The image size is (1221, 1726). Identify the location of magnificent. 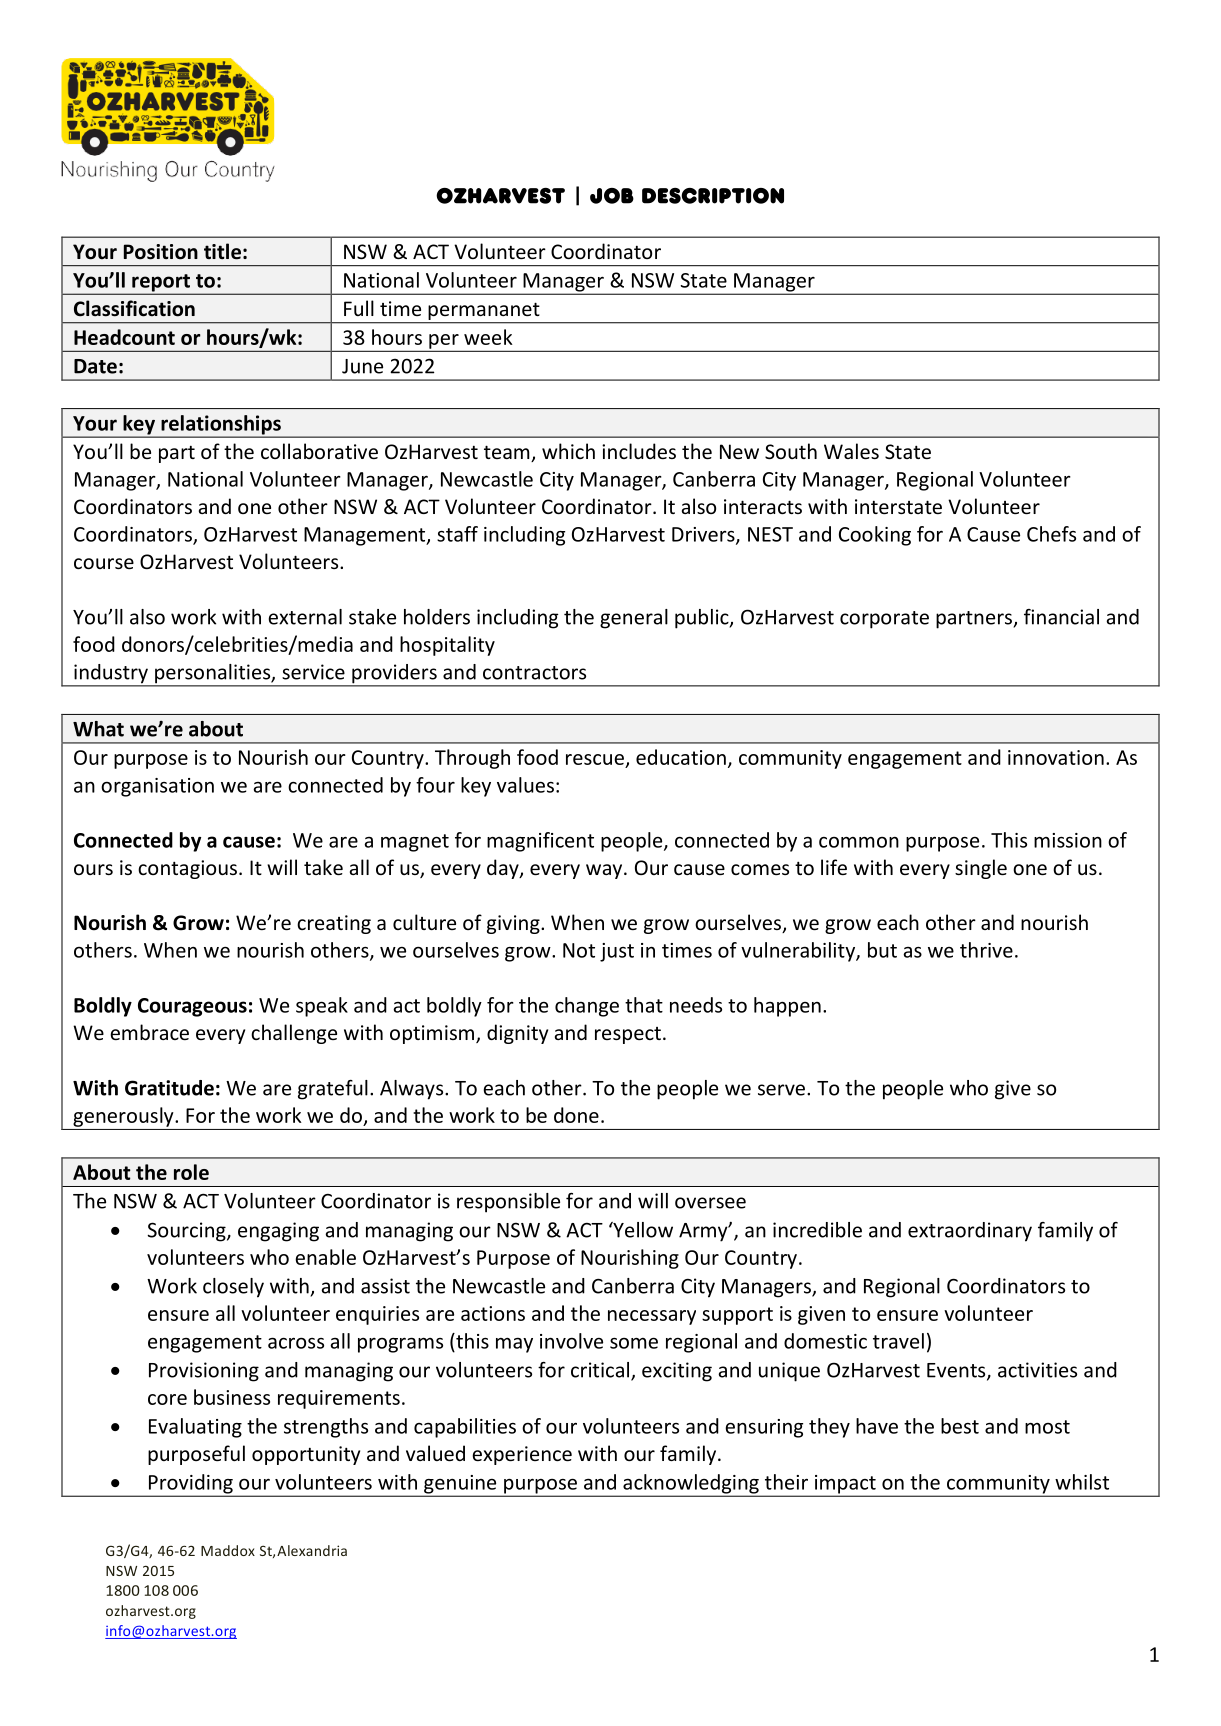
(540, 842).
